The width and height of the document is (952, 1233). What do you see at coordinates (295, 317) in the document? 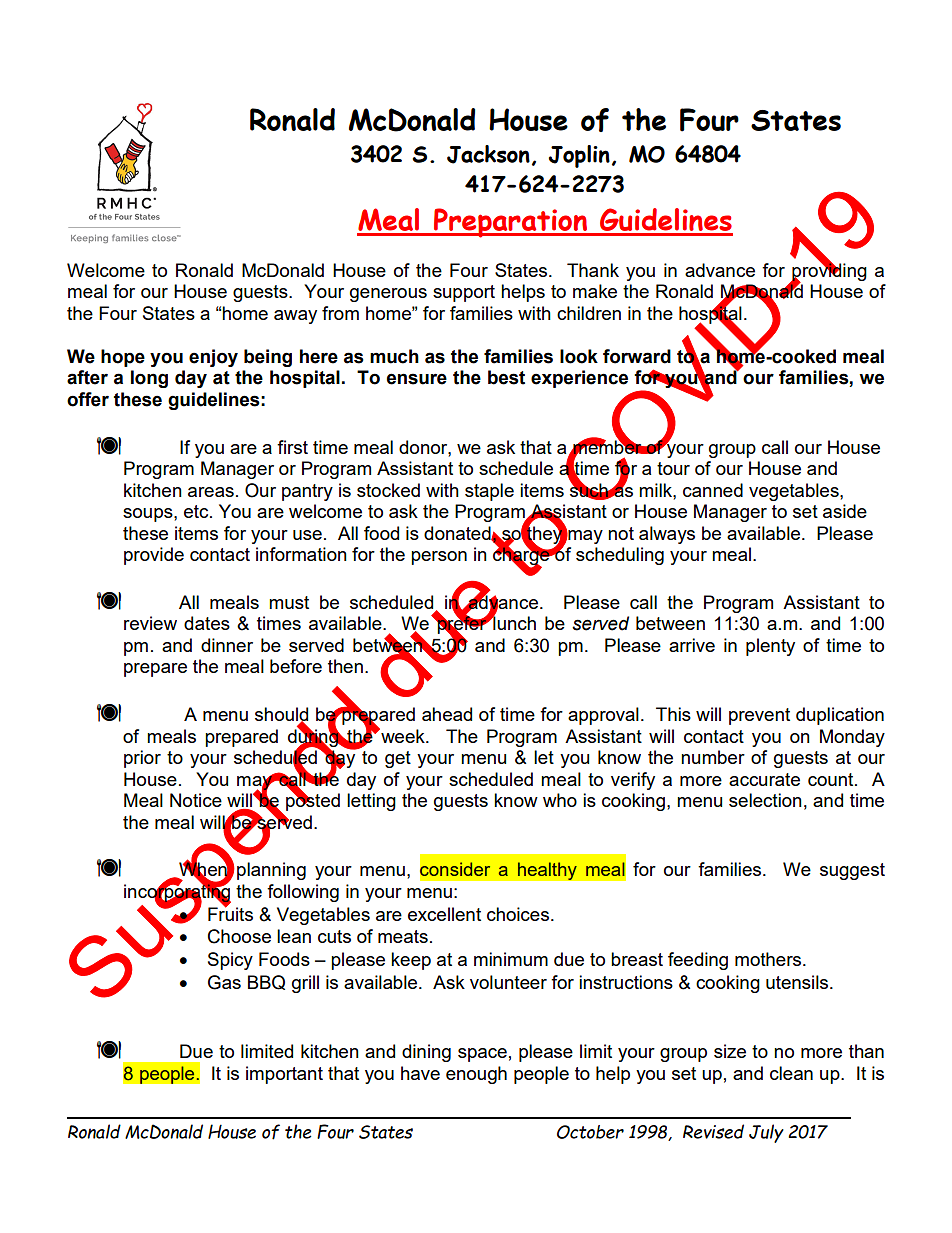
I see `away` at bounding box center [295, 317].
